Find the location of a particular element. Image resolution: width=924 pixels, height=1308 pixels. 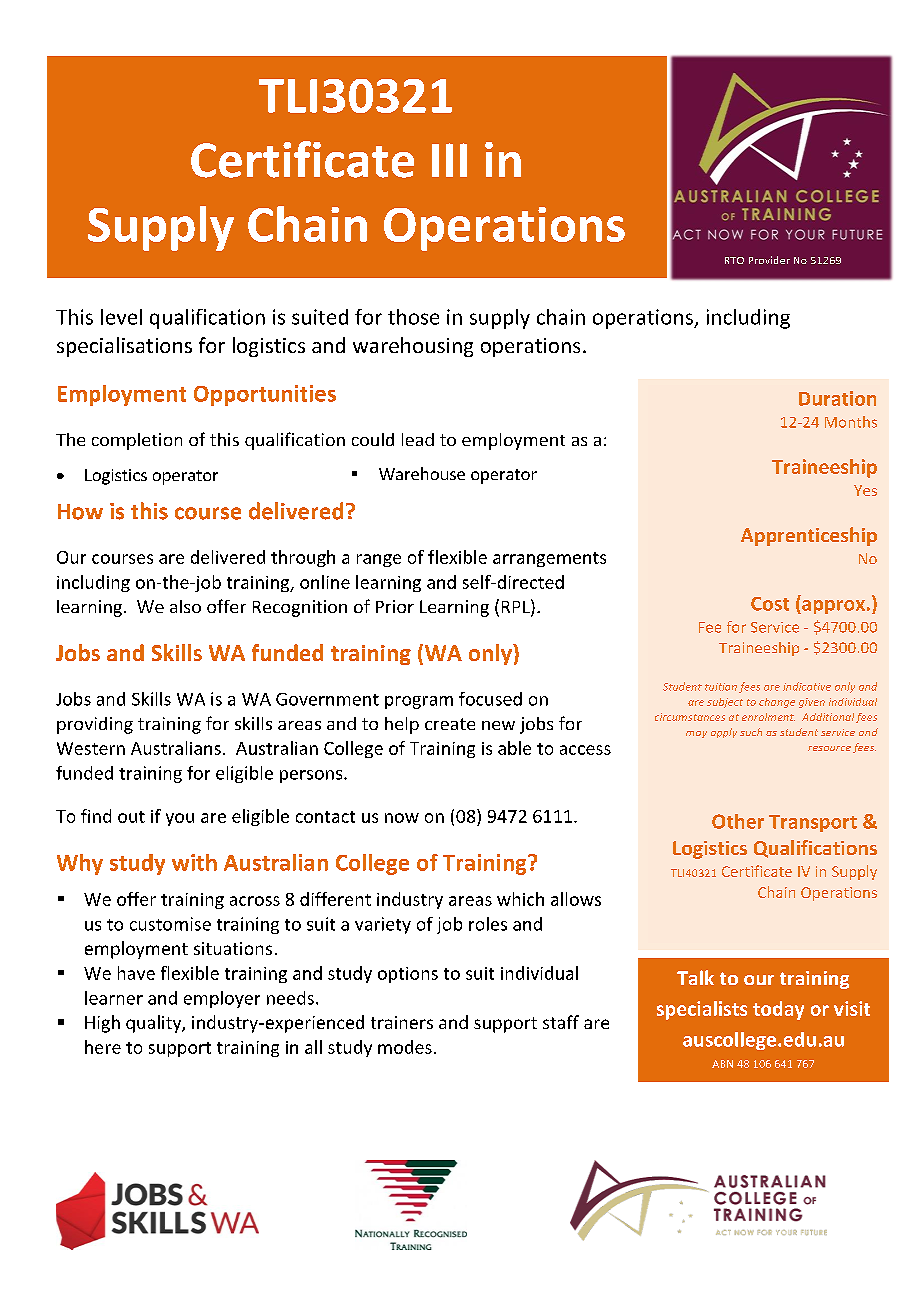

Cost is located at coordinates (770, 604).
